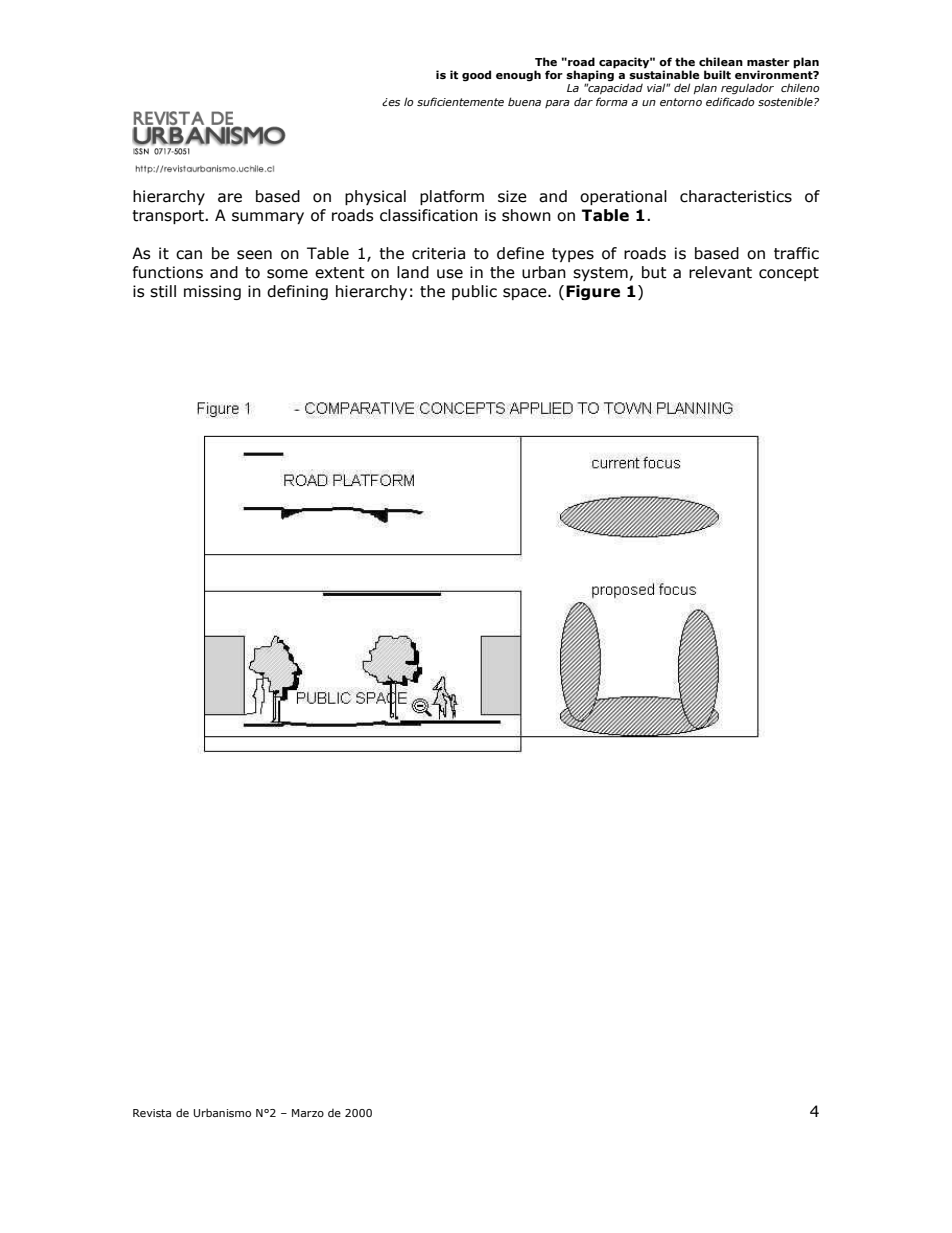 The width and height of the screenshot is (952, 1233). What do you see at coordinates (308, 1113) in the screenshot?
I see `Marzo` at bounding box center [308, 1113].
